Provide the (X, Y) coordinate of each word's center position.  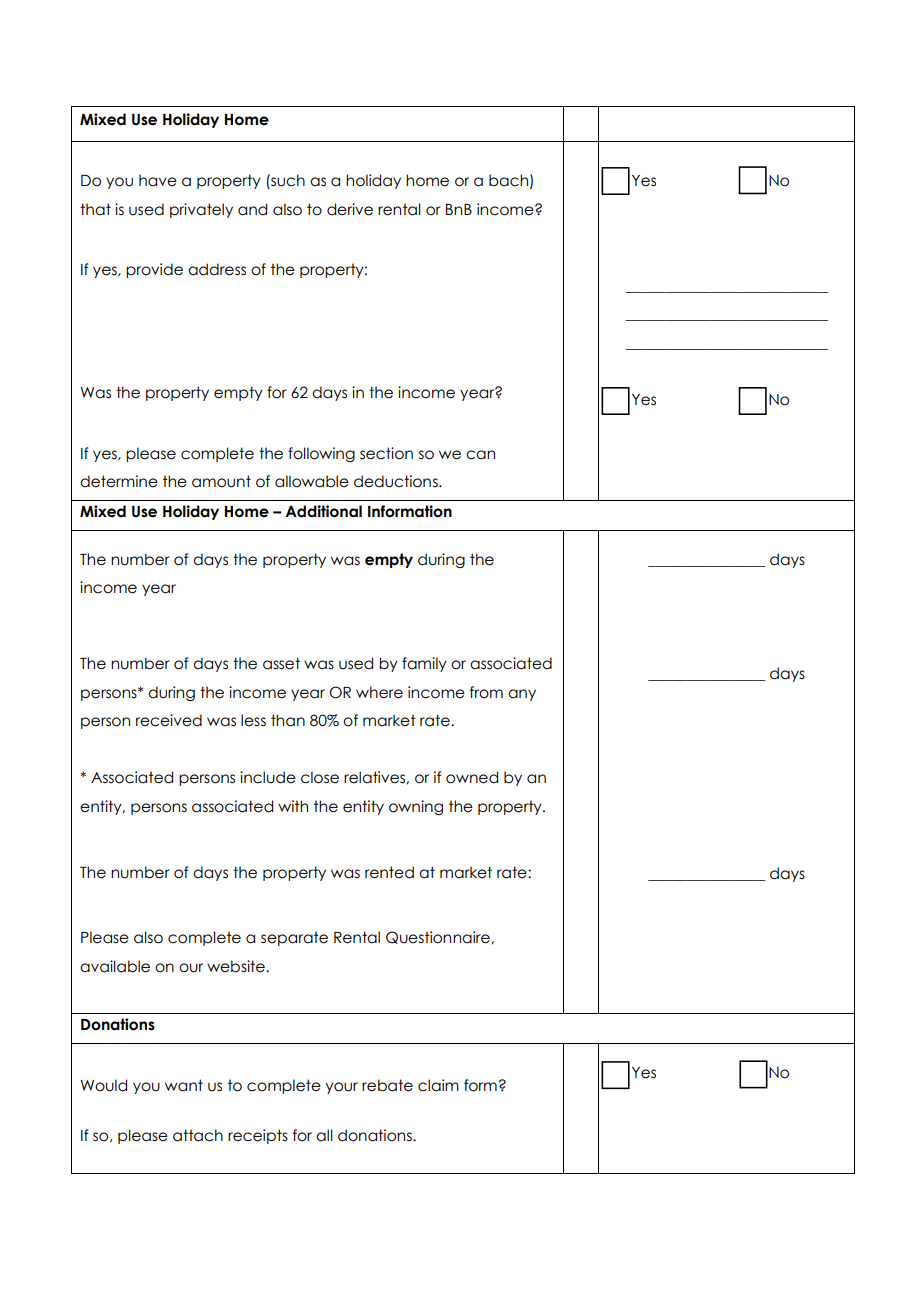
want (184, 1085)
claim (438, 1085)
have (158, 180)
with (293, 806)
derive (350, 209)
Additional (323, 511)
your (342, 1088)
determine (119, 481)
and (252, 209)
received (169, 720)
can (480, 455)
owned (472, 777)
